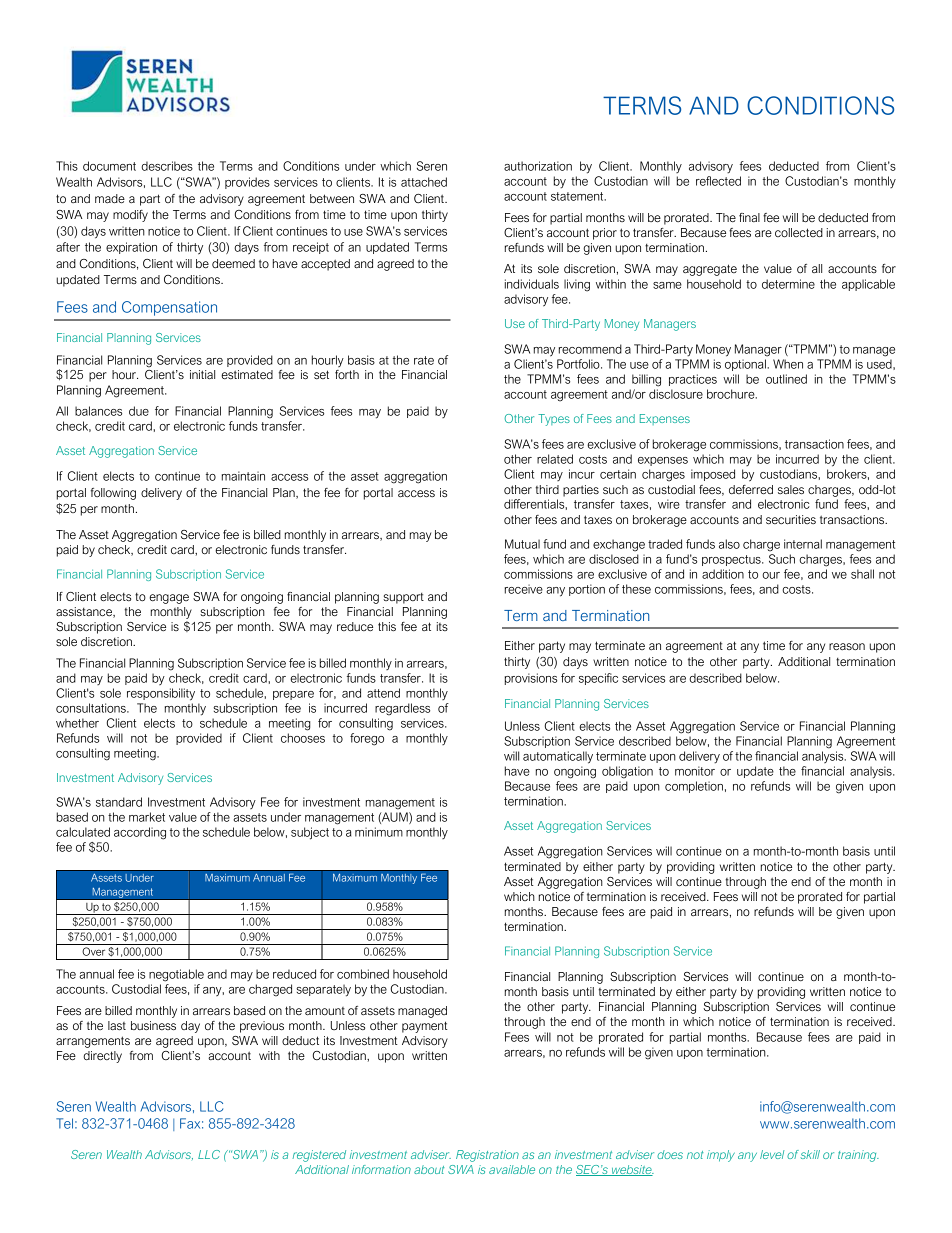 The width and height of the image is (952, 1233). What do you see at coordinates (102, 1057) in the image?
I see `directly` at bounding box center [102, 1057].
